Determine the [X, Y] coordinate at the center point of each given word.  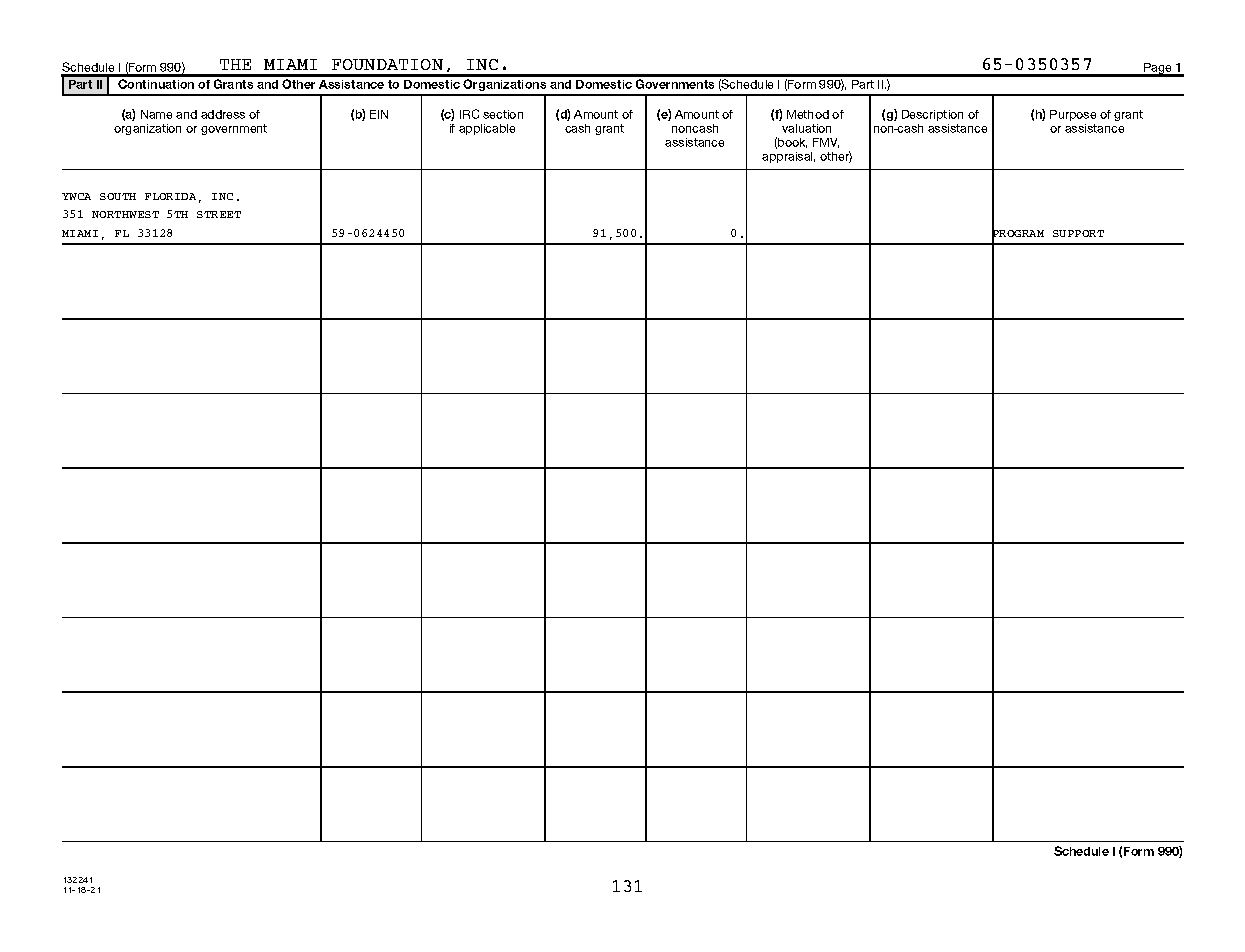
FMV [826, 143]
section [503, 114]
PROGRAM [1018, 234]
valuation [806, 128]
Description [932, 115]
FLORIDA [170, 196]
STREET [219, 214]
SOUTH [118, 196]
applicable [487, 129]
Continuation [156, 84]
